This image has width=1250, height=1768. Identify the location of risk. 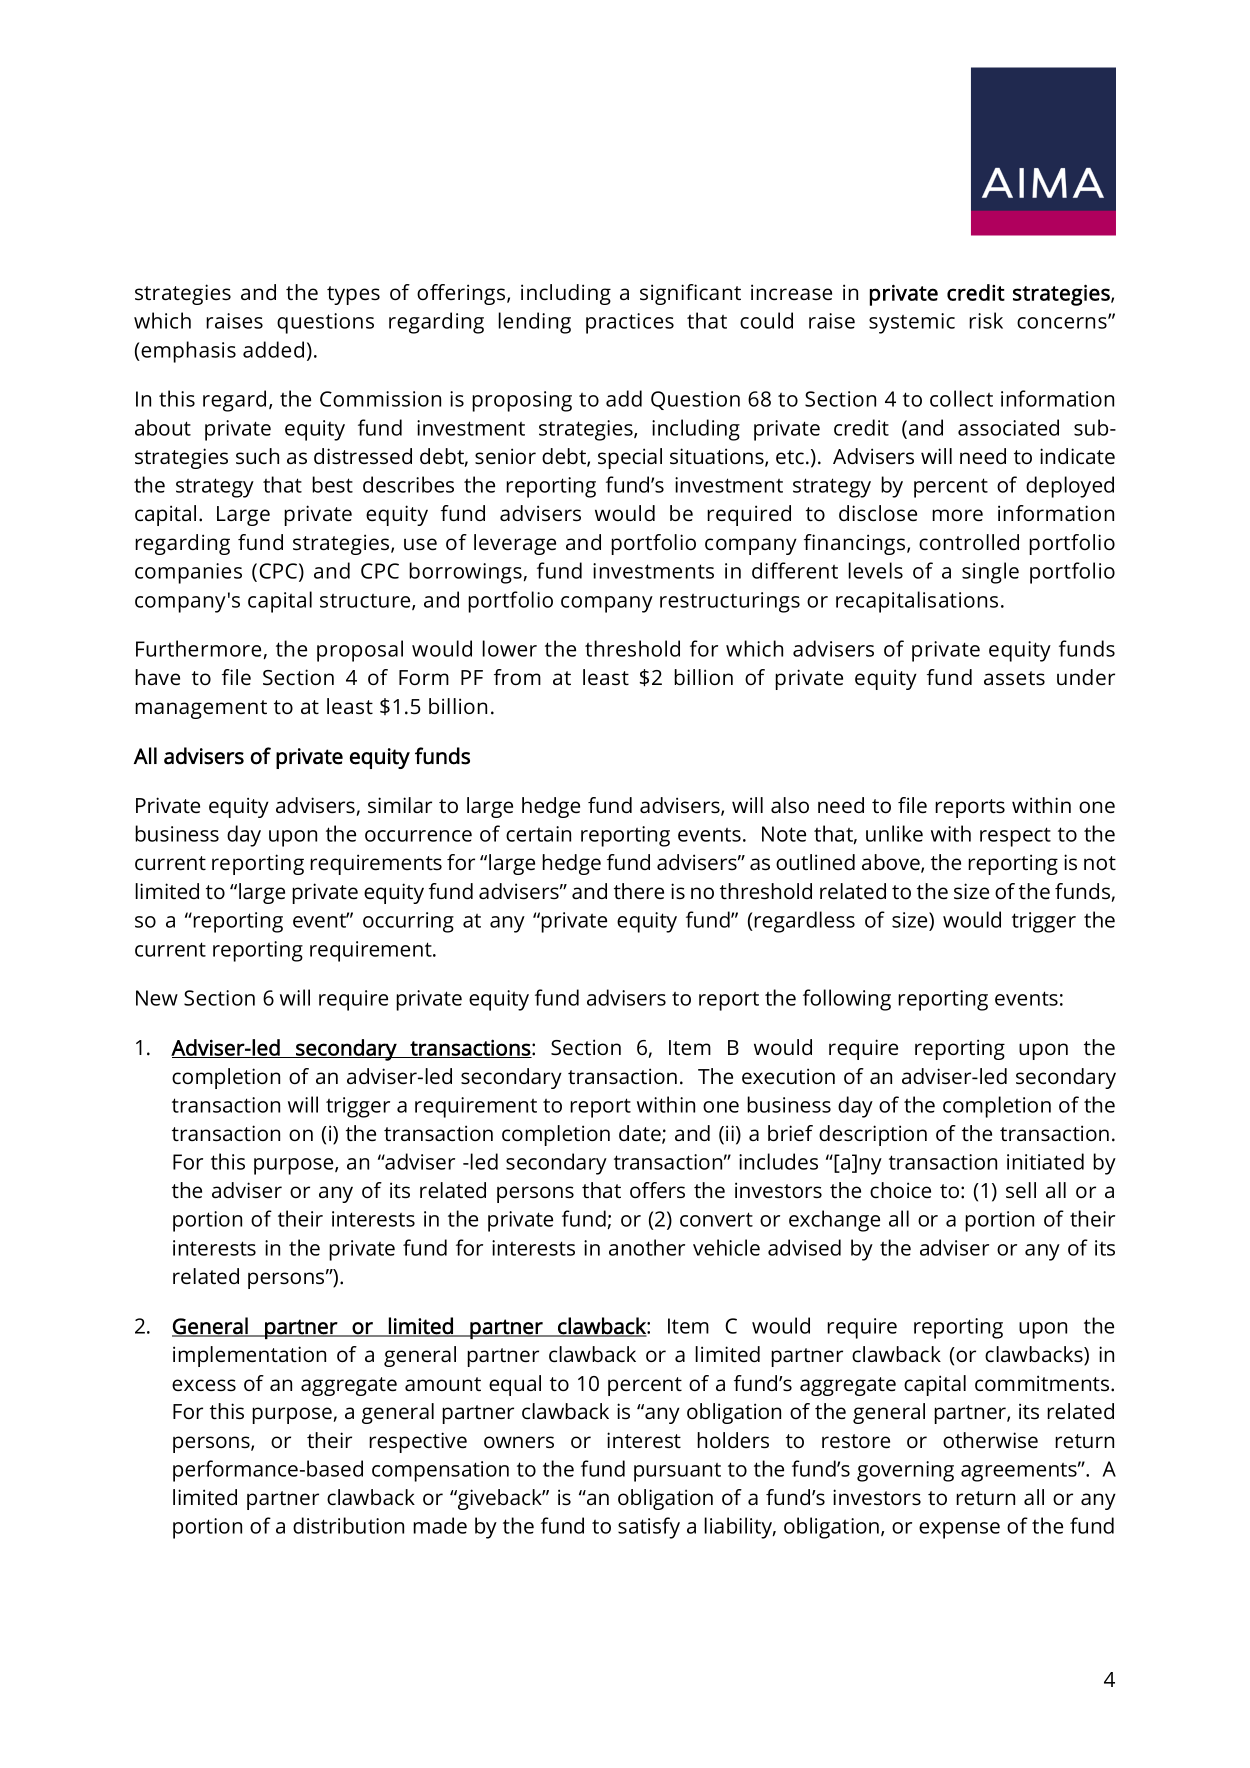
(986, 320).
